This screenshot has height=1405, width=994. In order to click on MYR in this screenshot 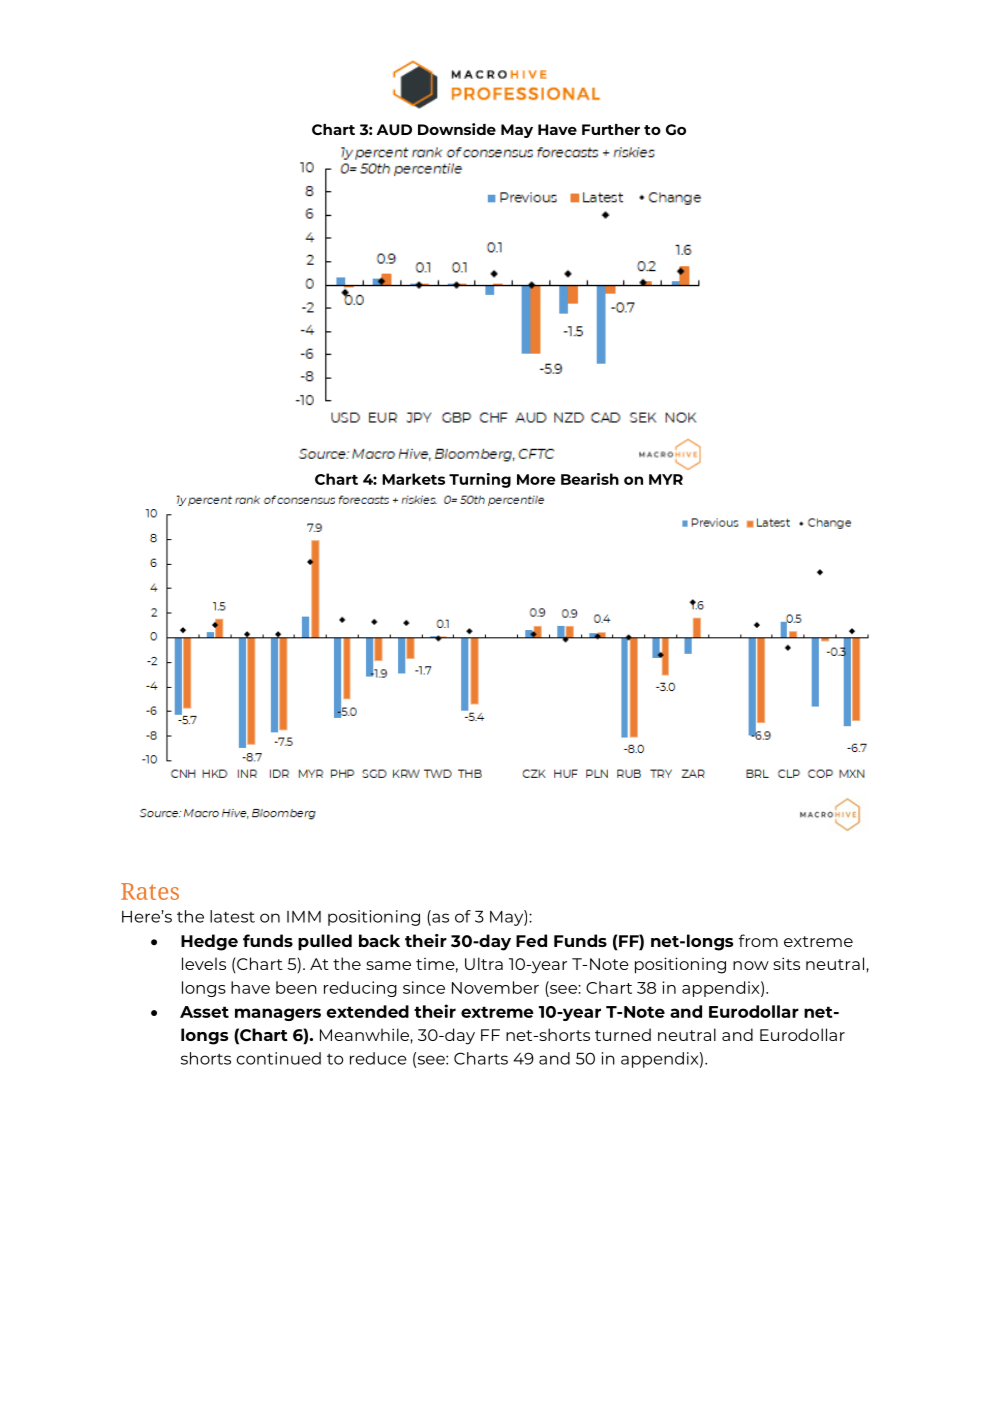, I will do `click(666, 479)`.
